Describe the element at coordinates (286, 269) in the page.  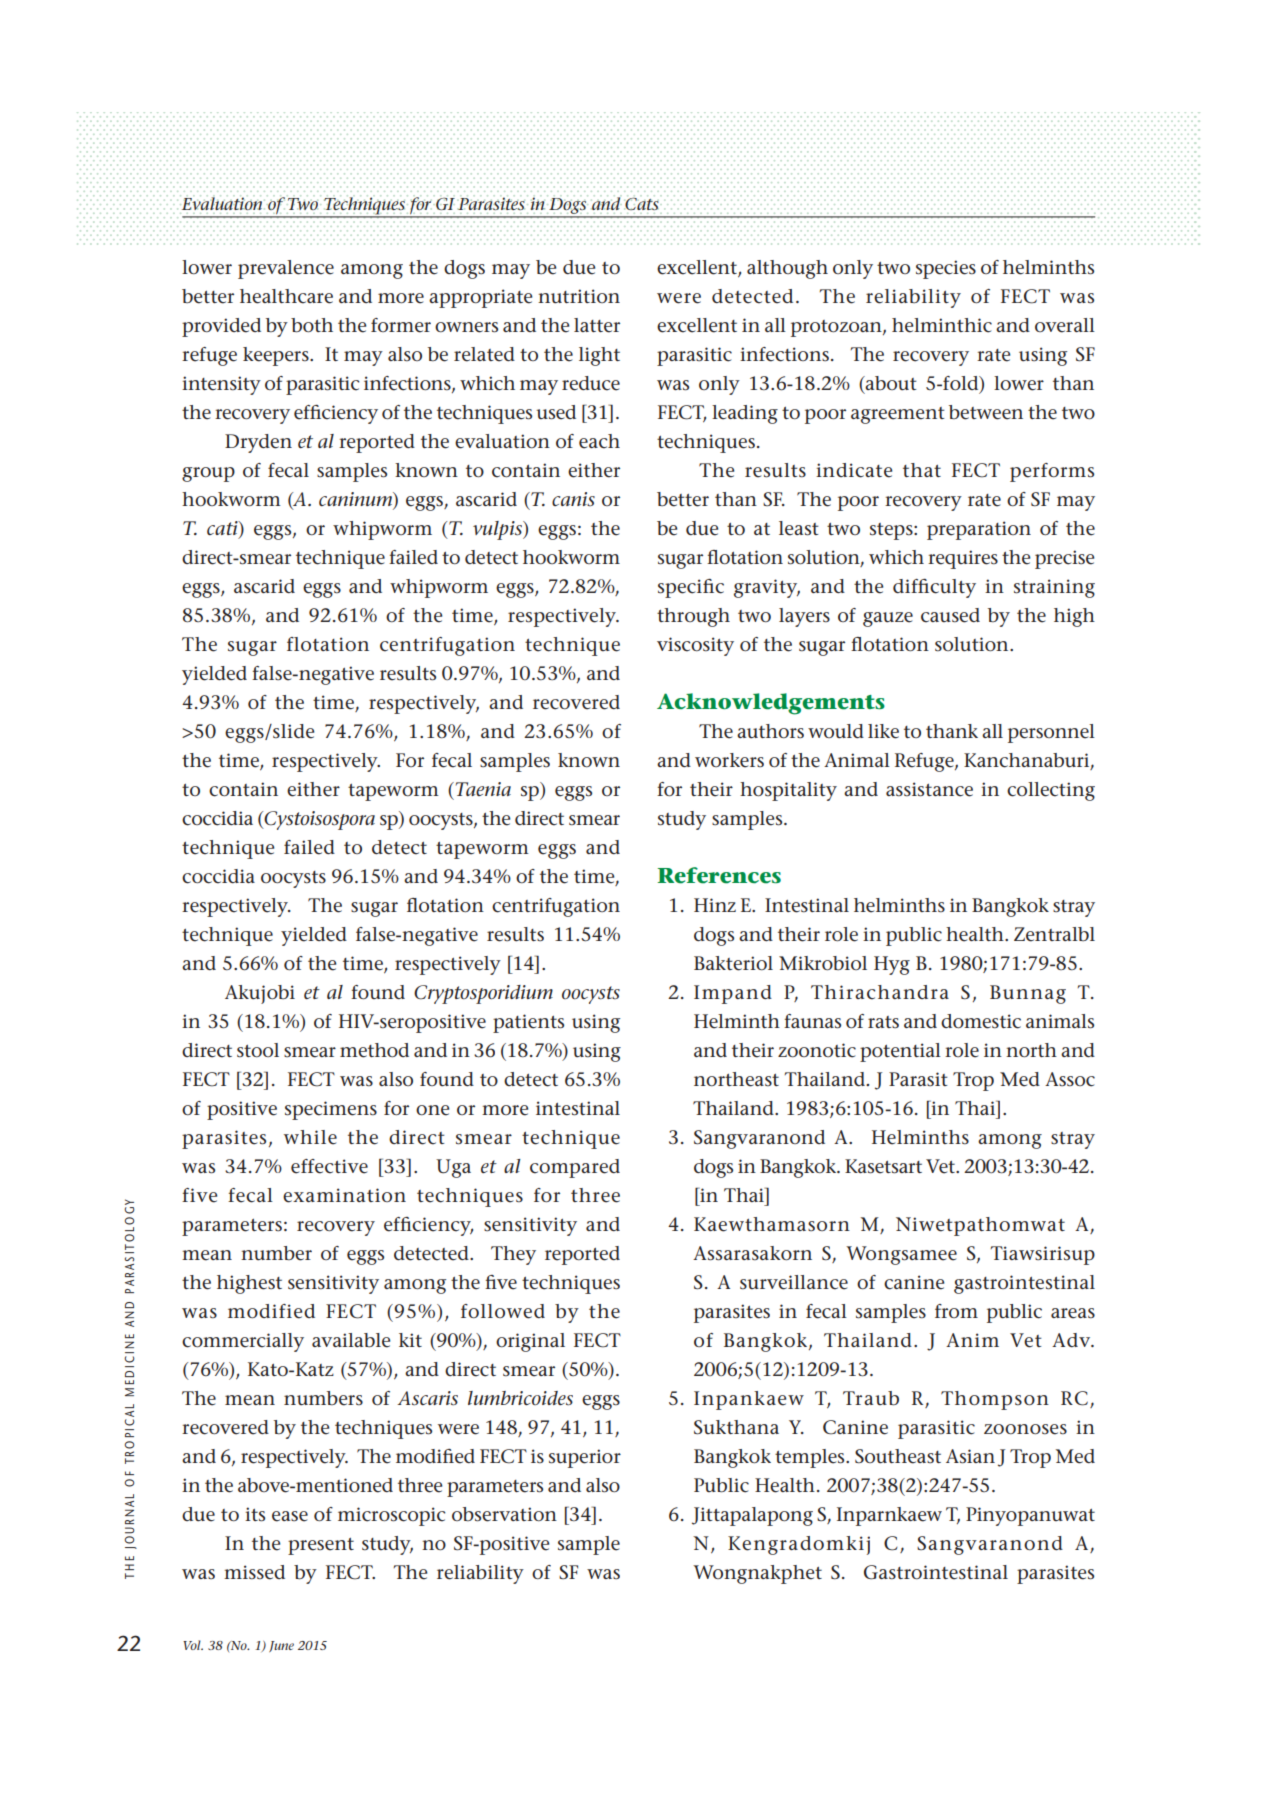
I see `prevalence` at that location.
